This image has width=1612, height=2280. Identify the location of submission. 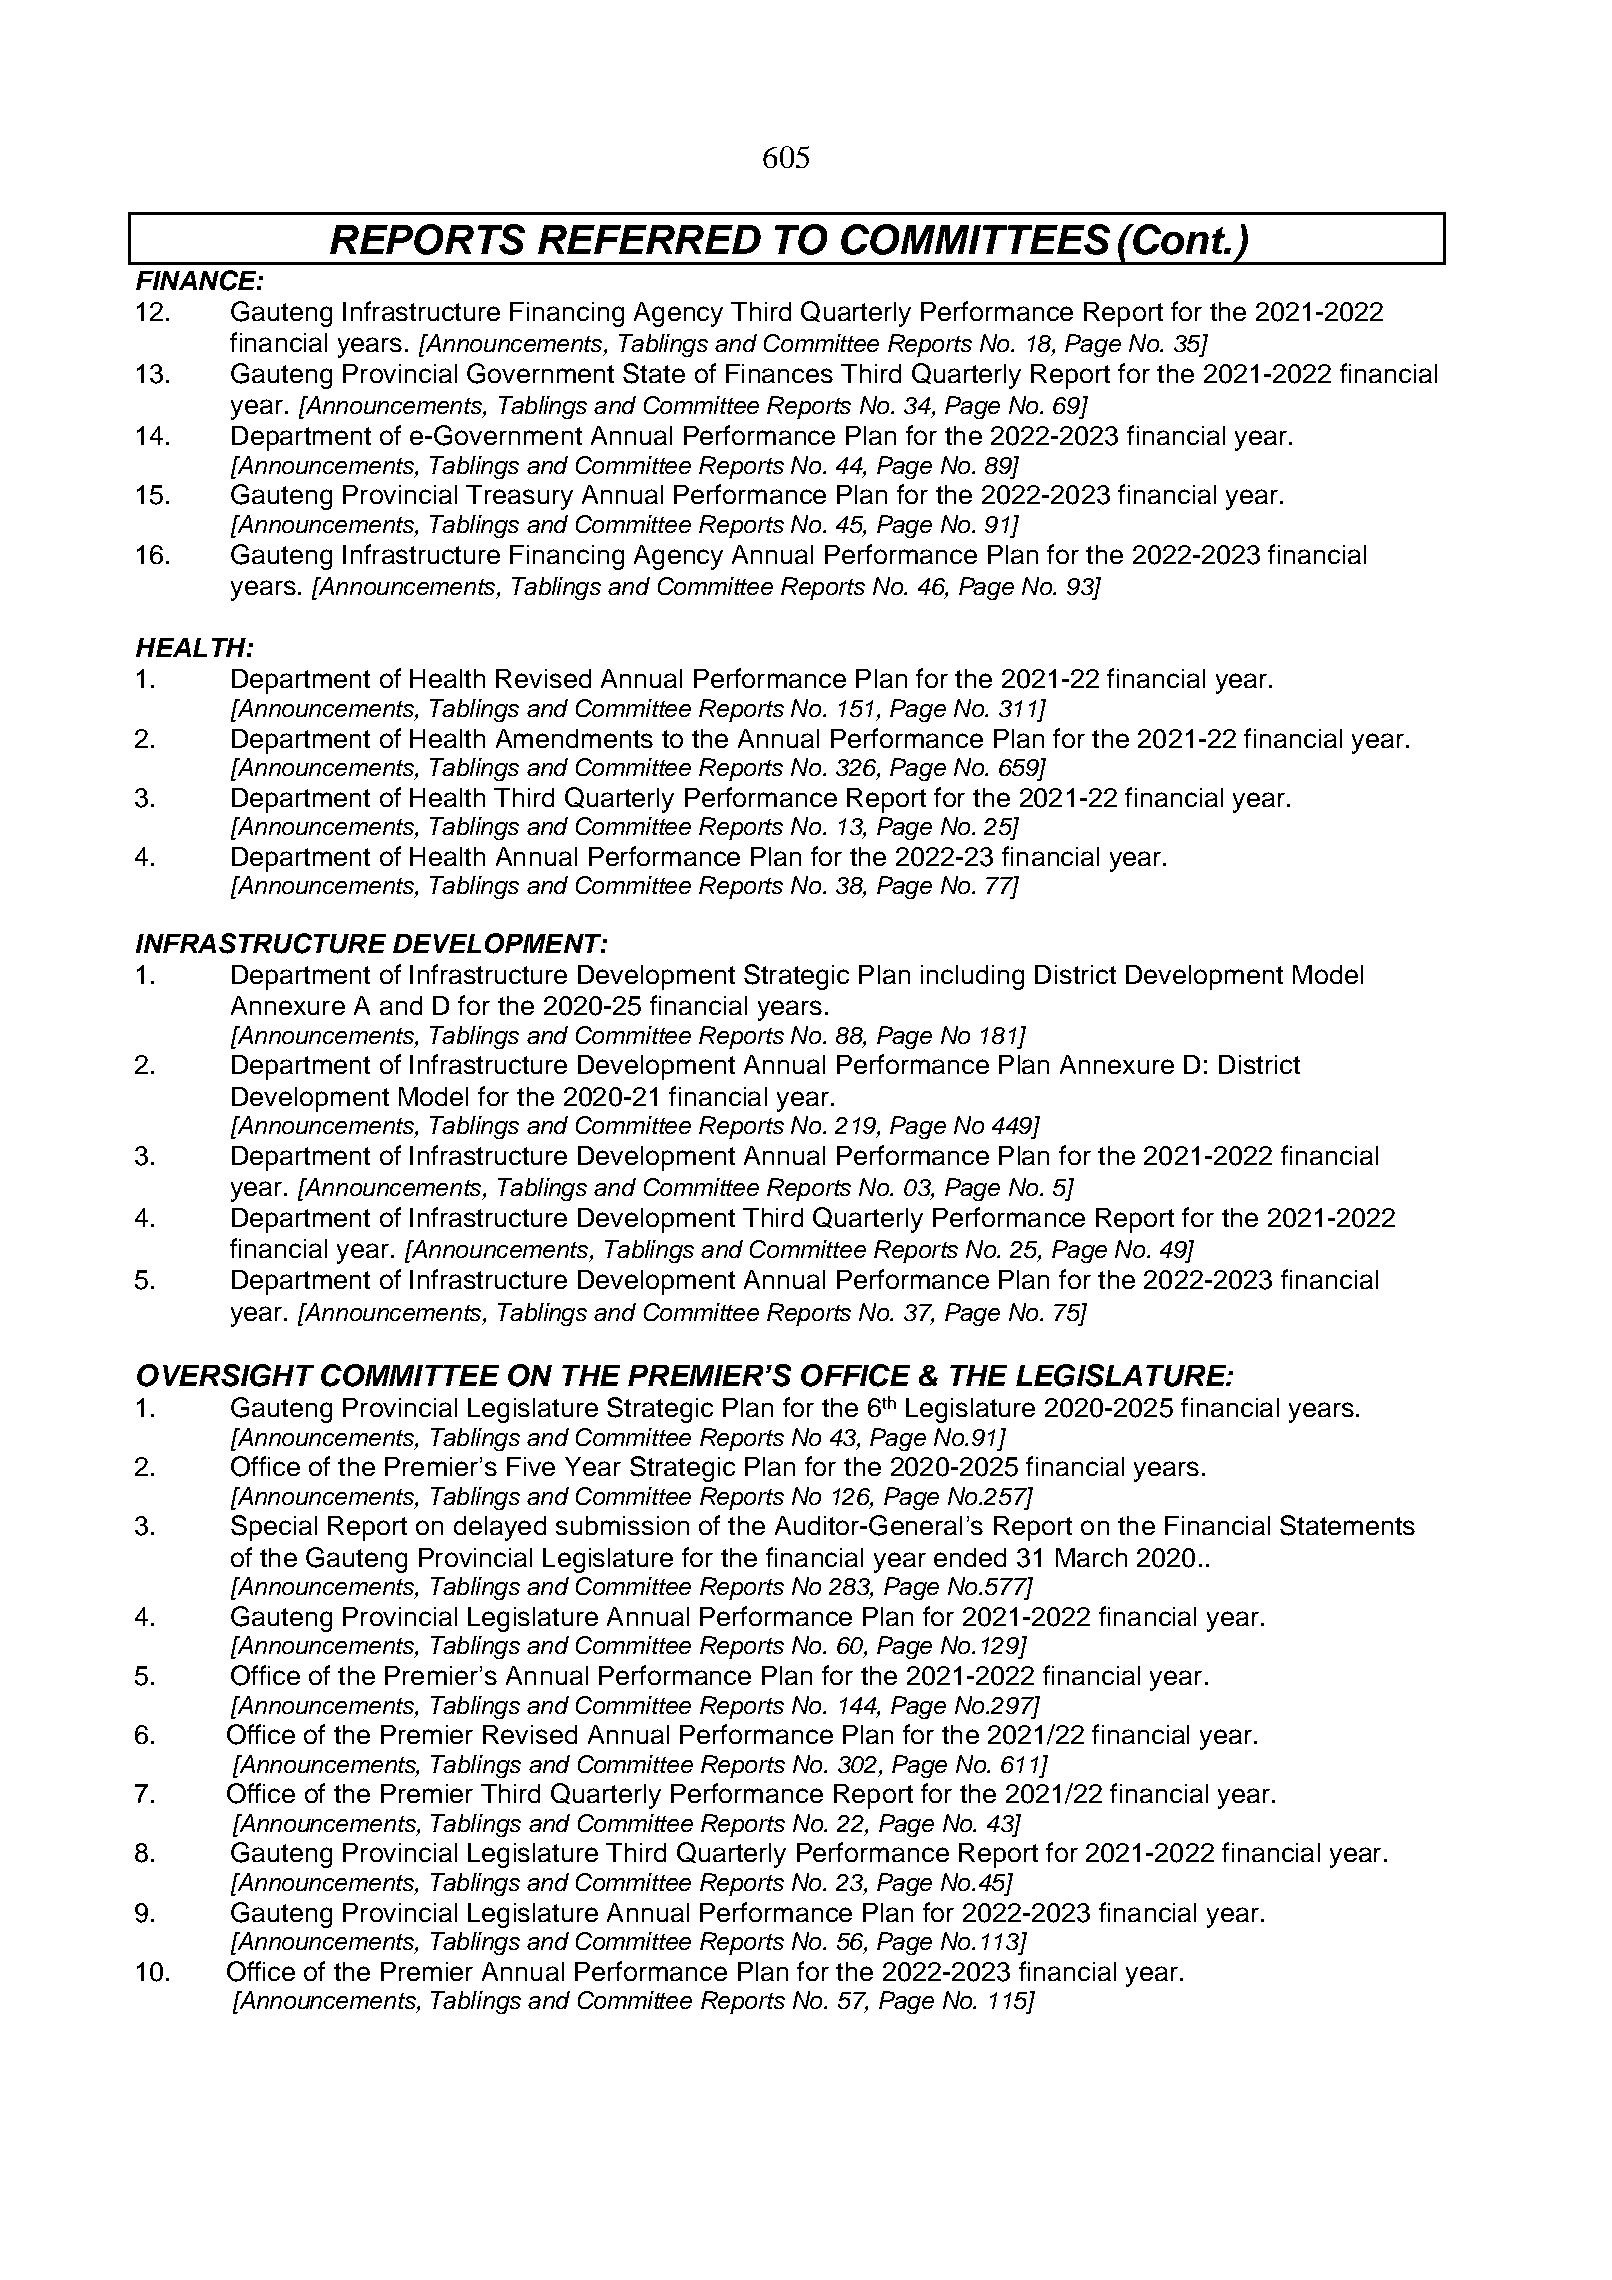
(622, 1525).
